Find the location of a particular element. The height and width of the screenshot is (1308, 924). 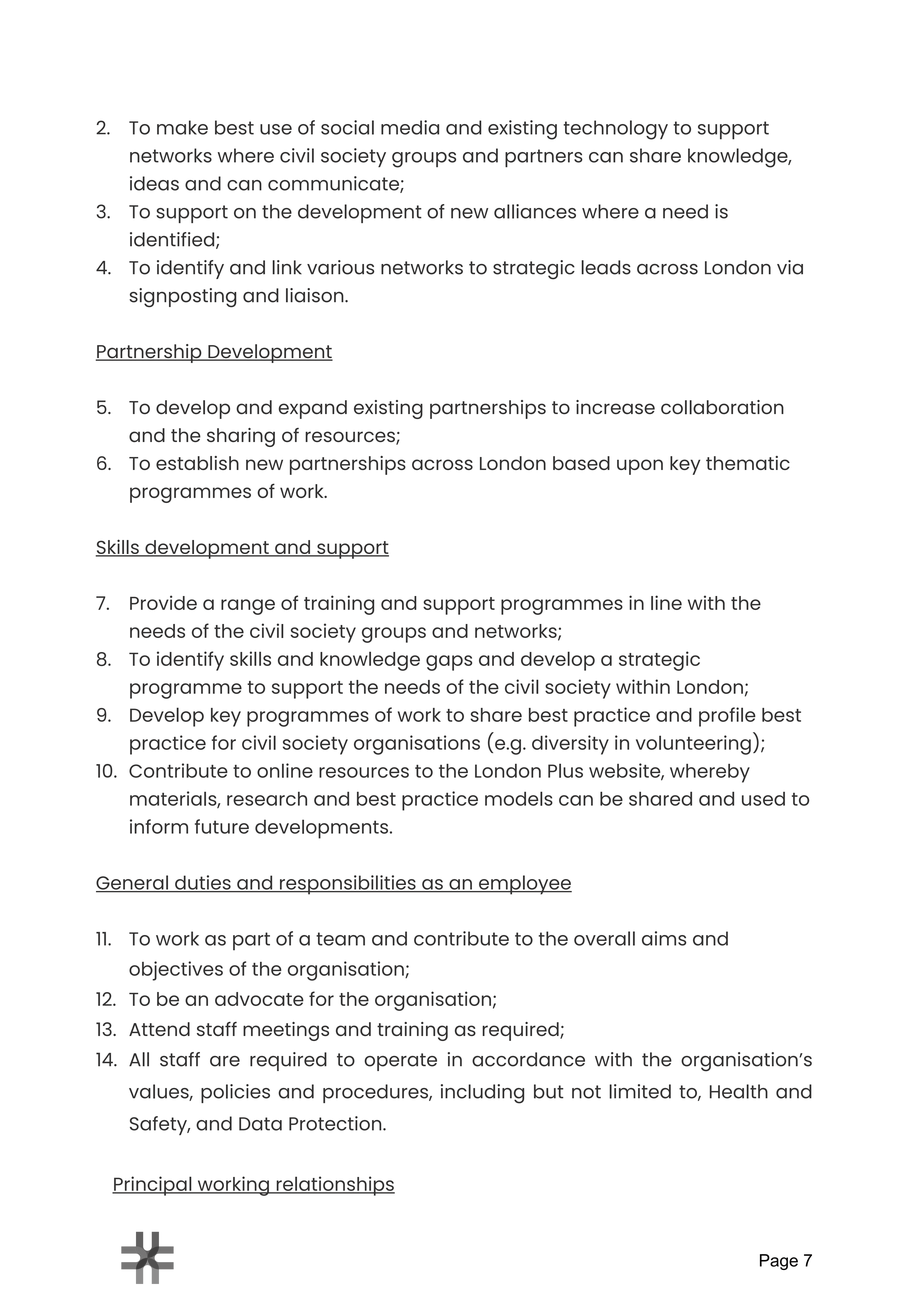

range is located at coordinates (248, 607).
